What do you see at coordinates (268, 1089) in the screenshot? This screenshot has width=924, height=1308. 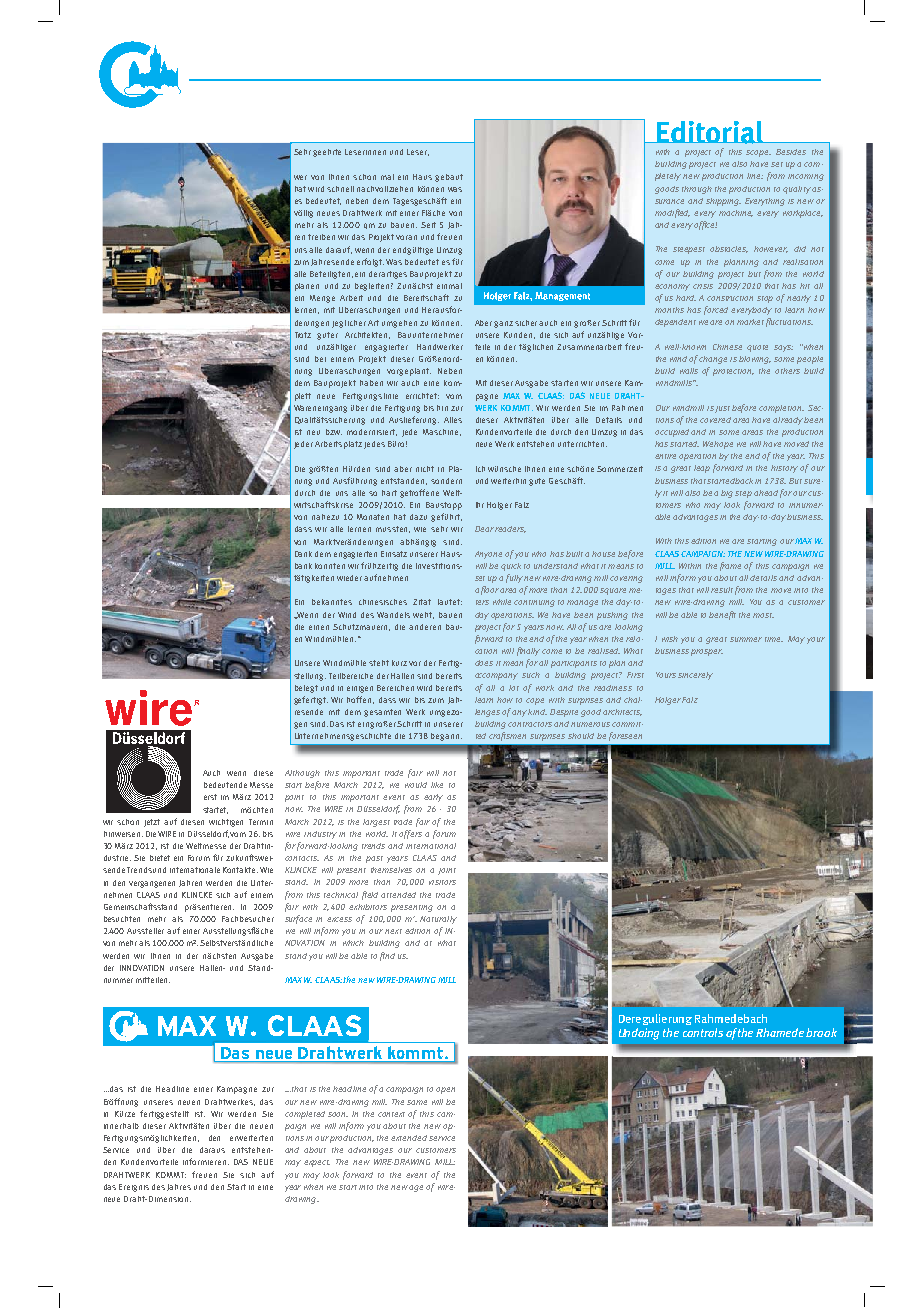 I see `zur` at bounding box center [268, 1089].
